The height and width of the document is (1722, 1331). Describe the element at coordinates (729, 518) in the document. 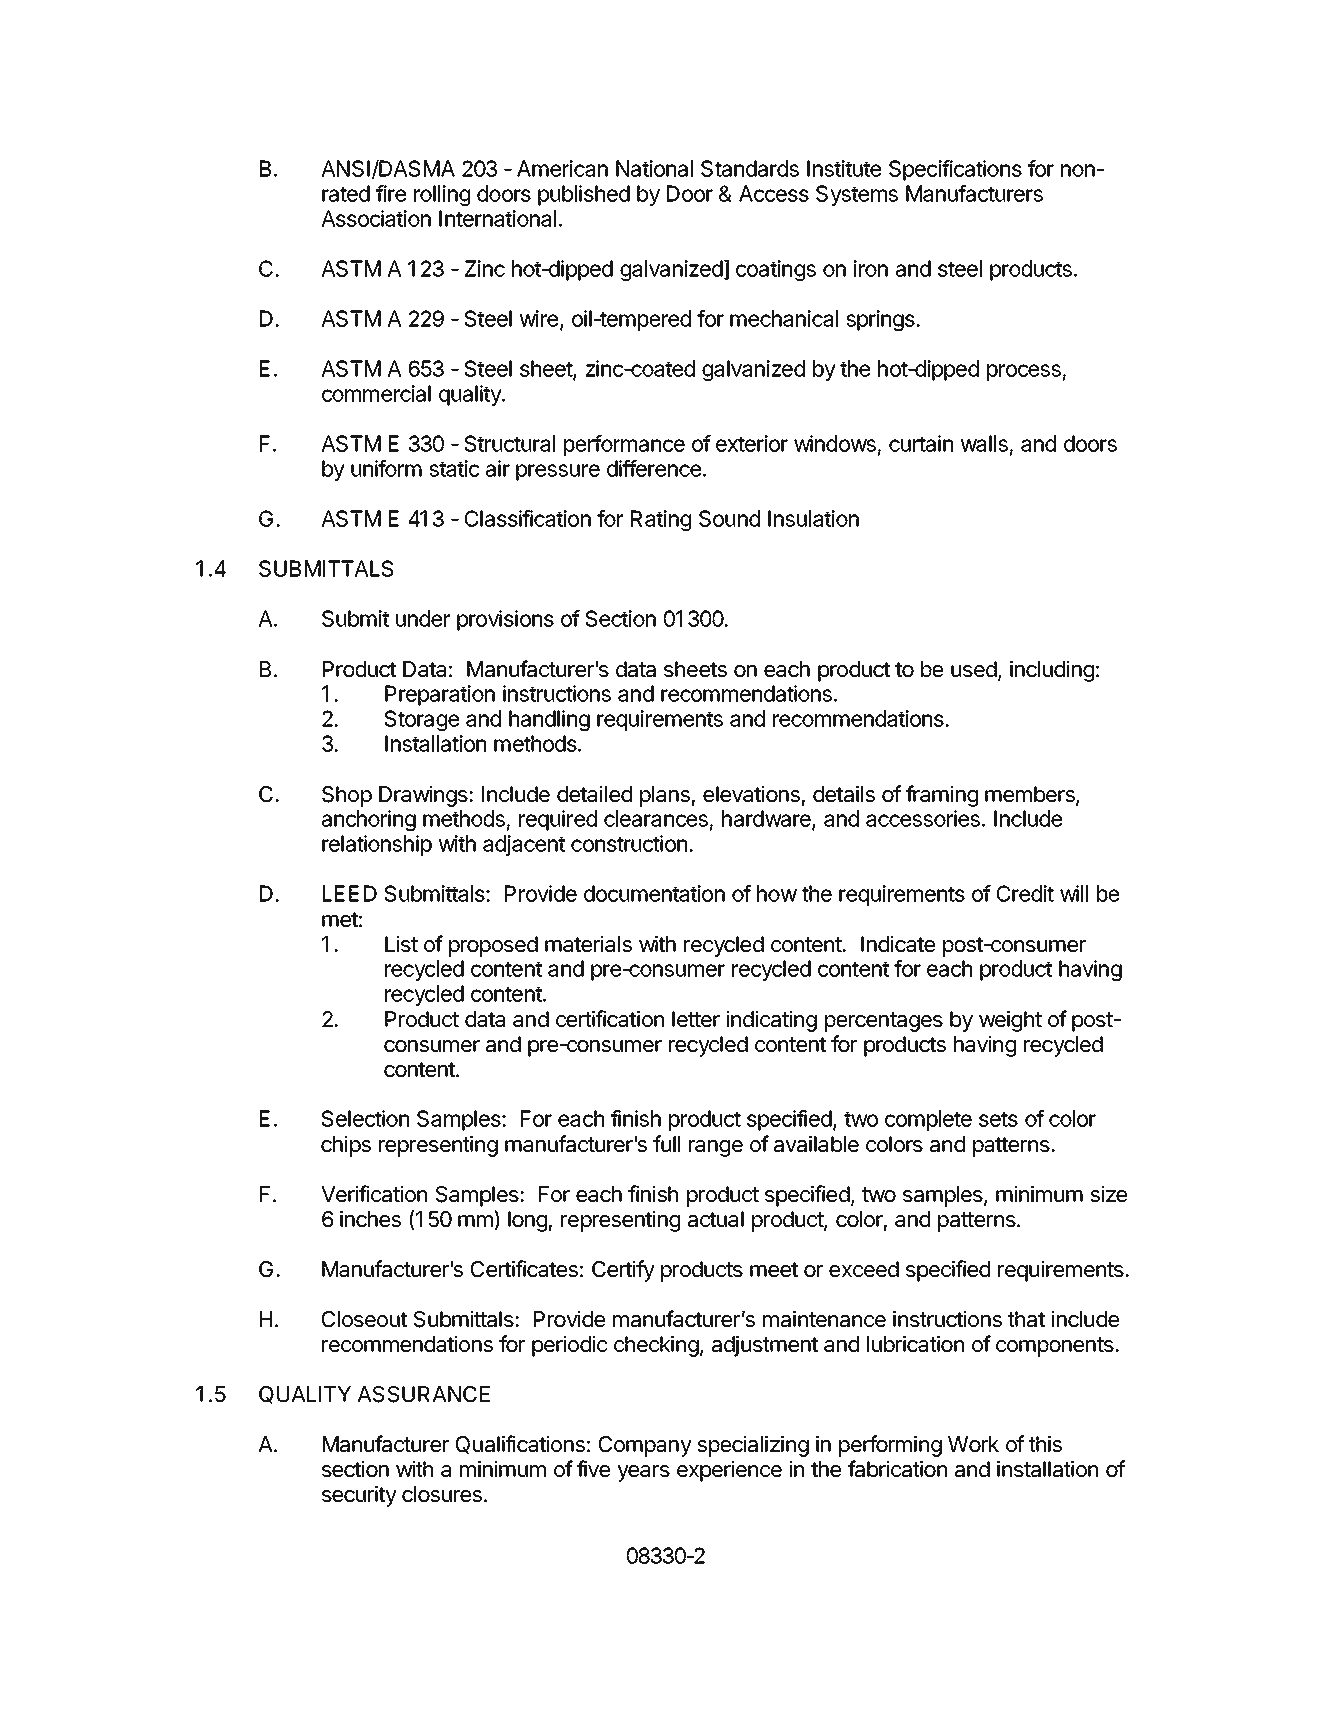

I see `Sound` at that location.
